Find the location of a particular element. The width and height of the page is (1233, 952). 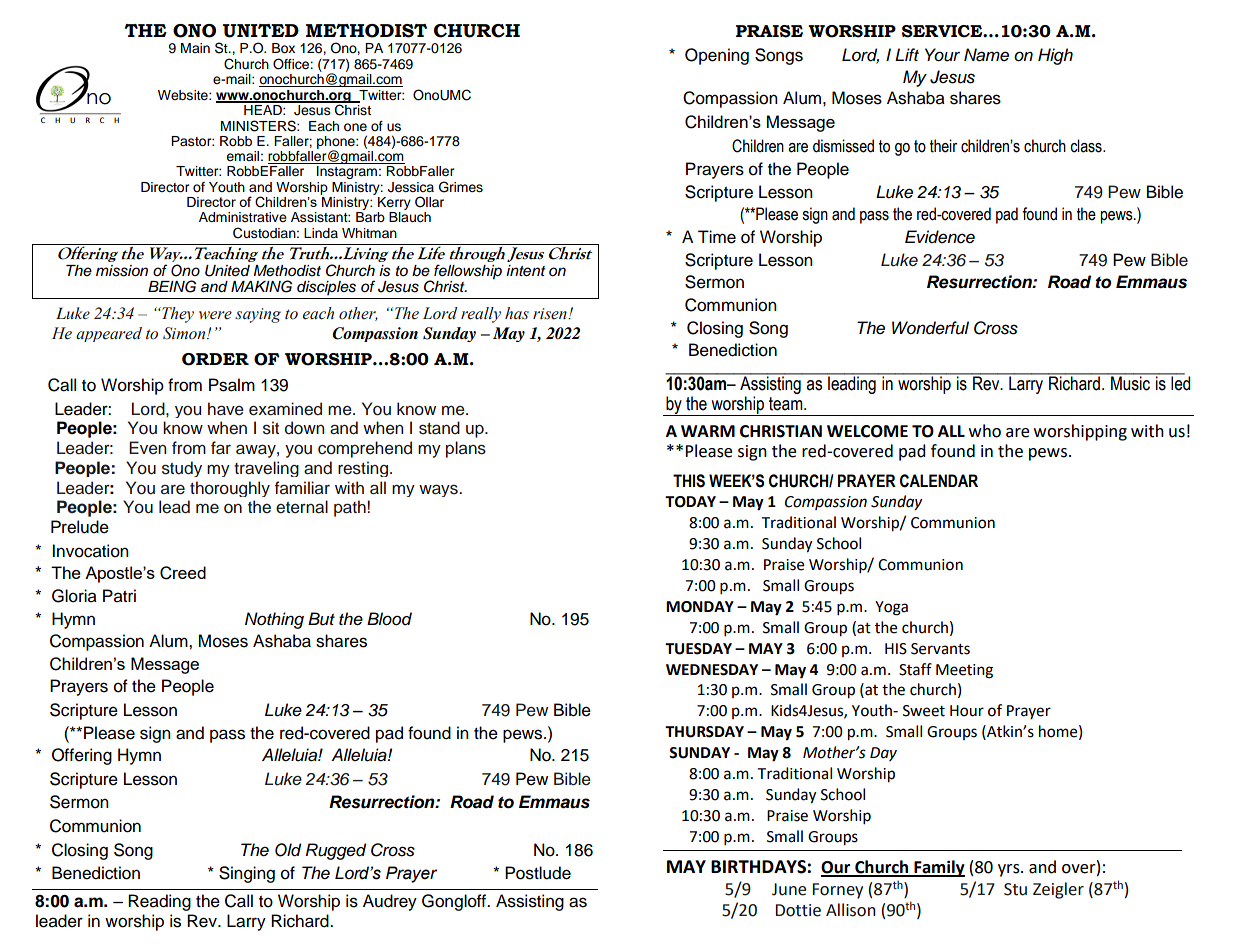

thoroughly is located at coordinates (230, 489).
